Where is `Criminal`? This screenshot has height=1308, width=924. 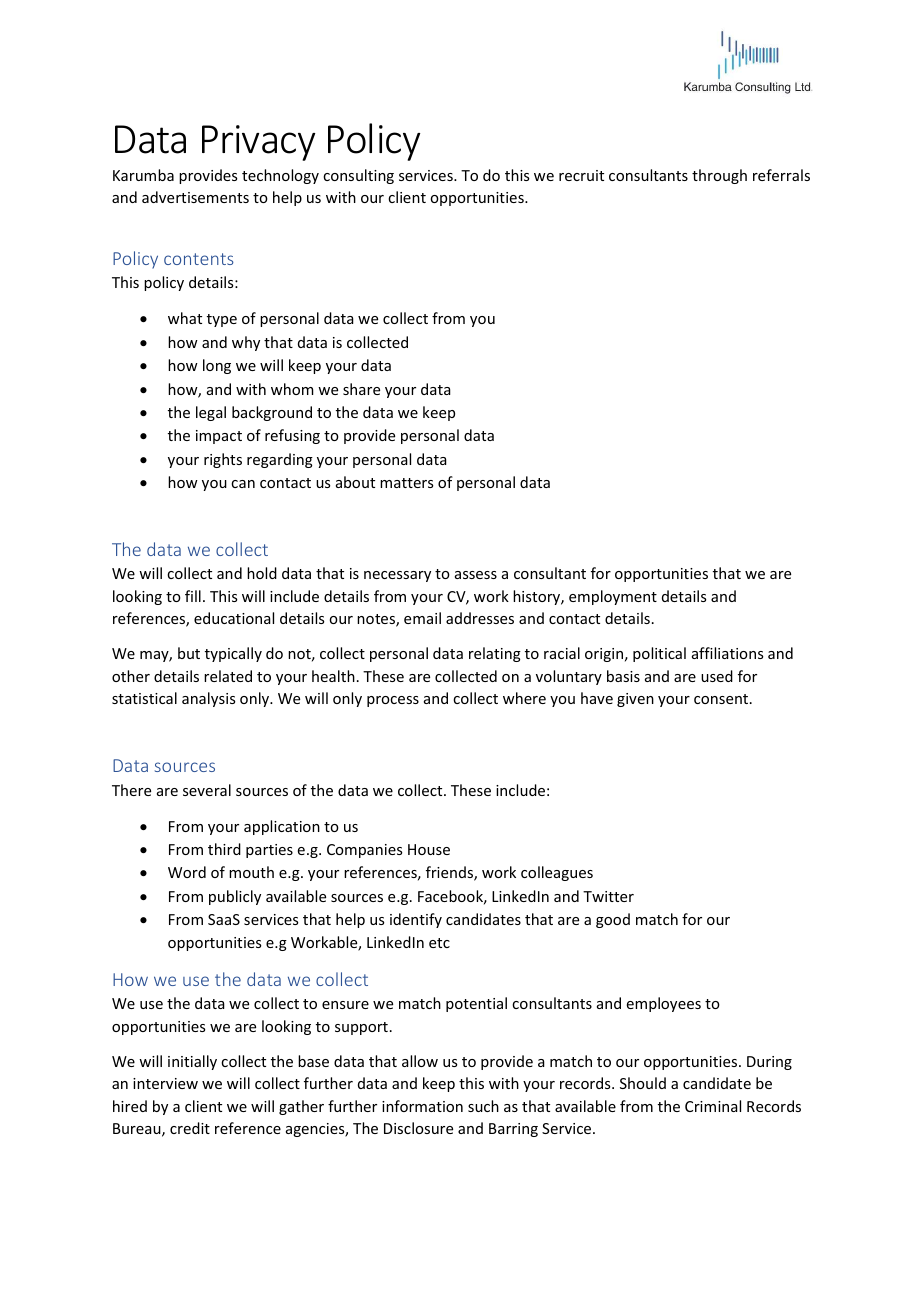
Criminal is located at coordinates (713, 1106).
